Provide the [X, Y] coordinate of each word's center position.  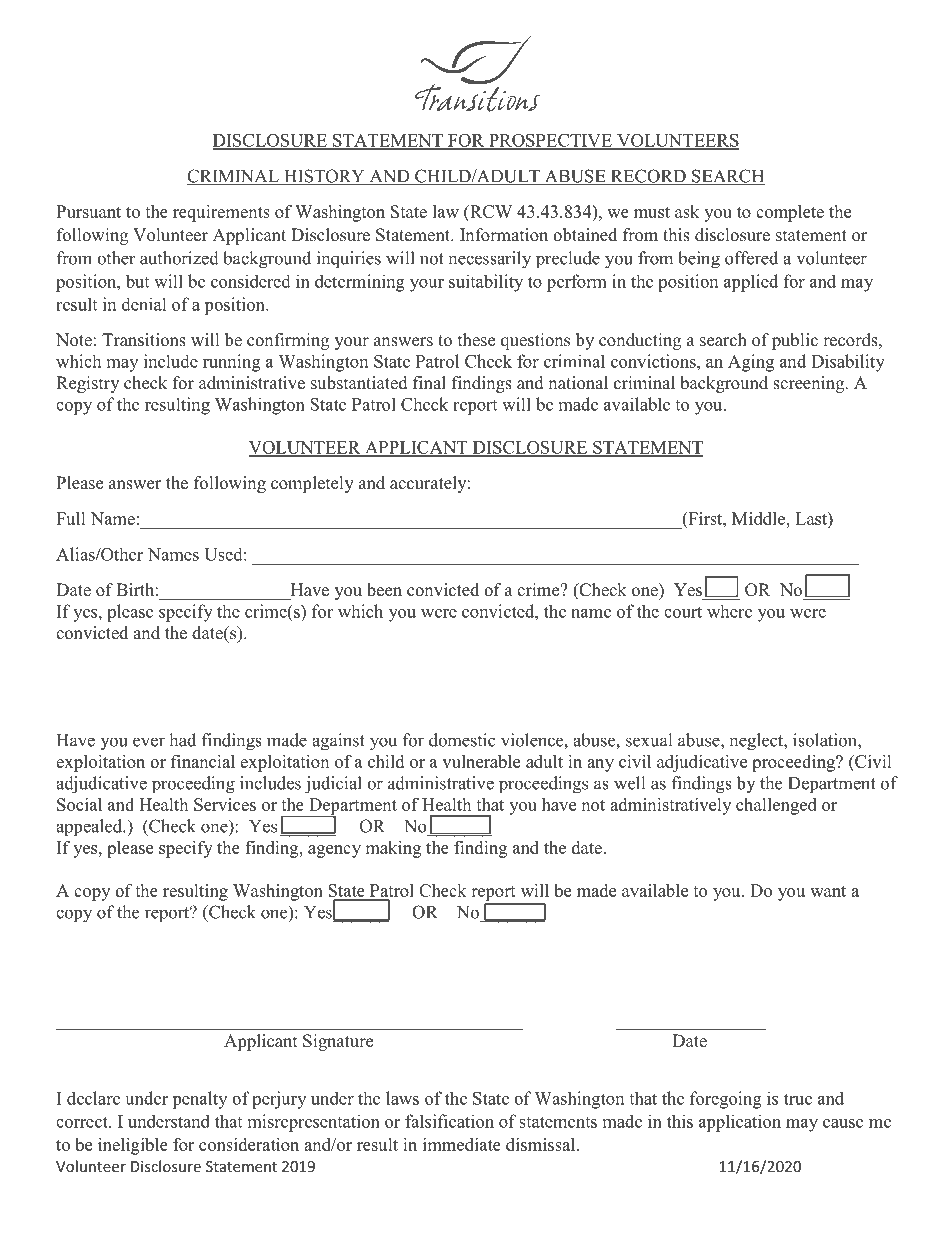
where [729, 611]
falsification [449, 1121]
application [740, 1123]
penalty [199, 1100]
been [384, 590]
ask [687, 211]
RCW [490, 213]
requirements [221, 213]
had [182, 740]
